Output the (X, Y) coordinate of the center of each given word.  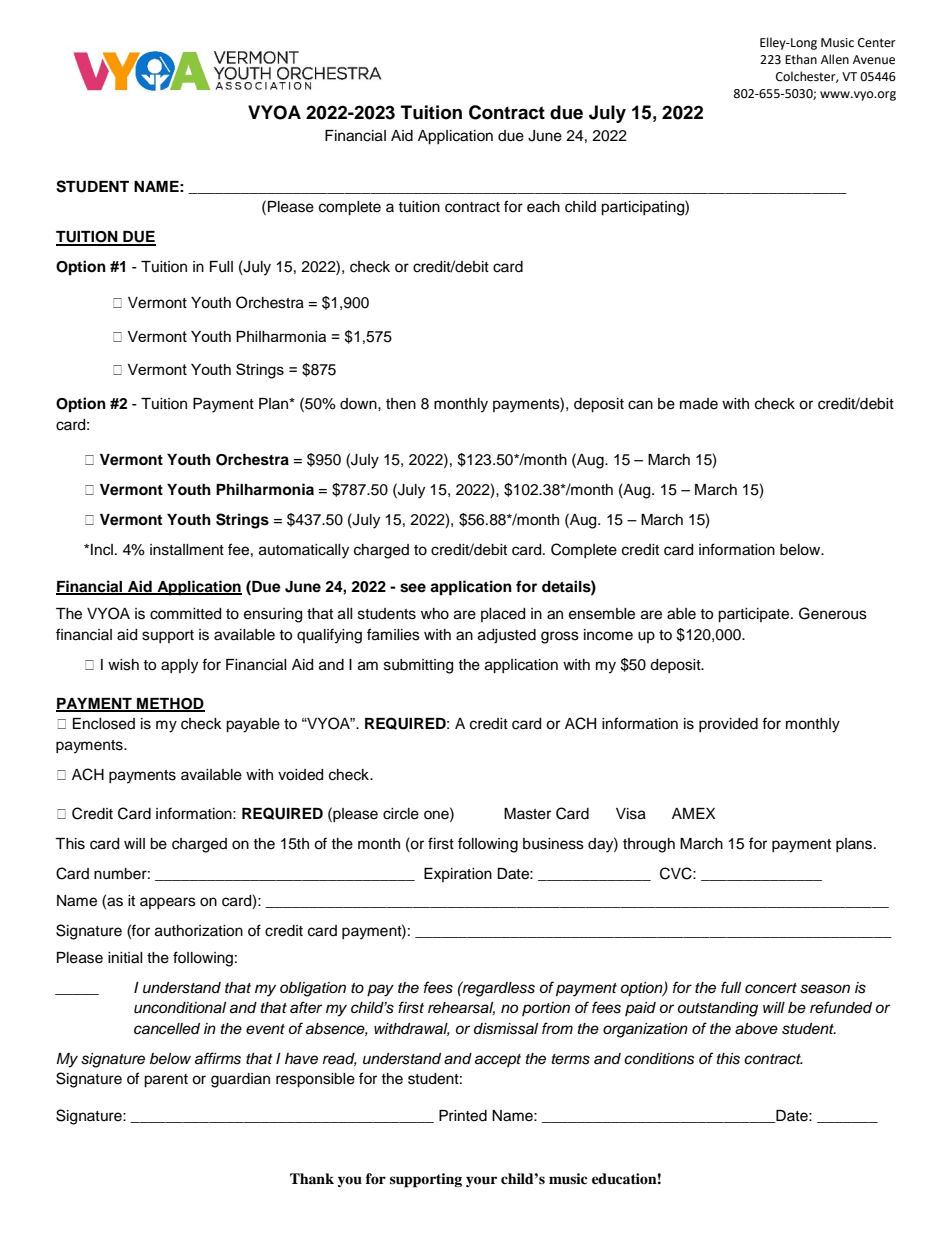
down (359, 403)
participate (755, 615)
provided (728, 725)
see (413, 588)
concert (771, 988)
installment (187, 550)
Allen (835, 59)
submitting (418, 666)
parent (166, 1081)
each (543, 207)
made (699, 404)
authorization (199, 931)
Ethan (801, 59)
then (401, 404)
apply (179, 666)
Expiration (458, 875)
